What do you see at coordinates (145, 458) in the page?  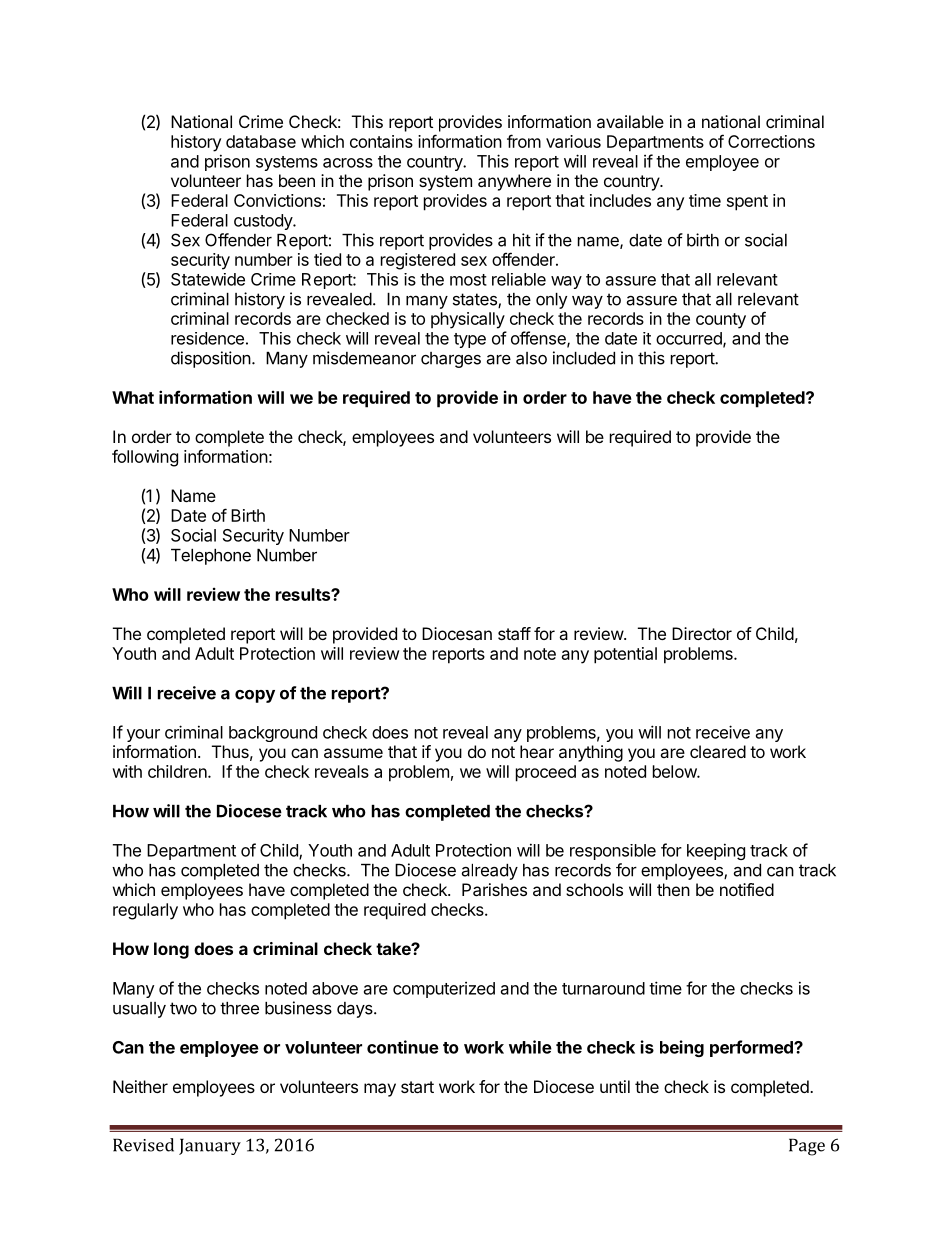 I see `following` at bounding box center [145, 458].
